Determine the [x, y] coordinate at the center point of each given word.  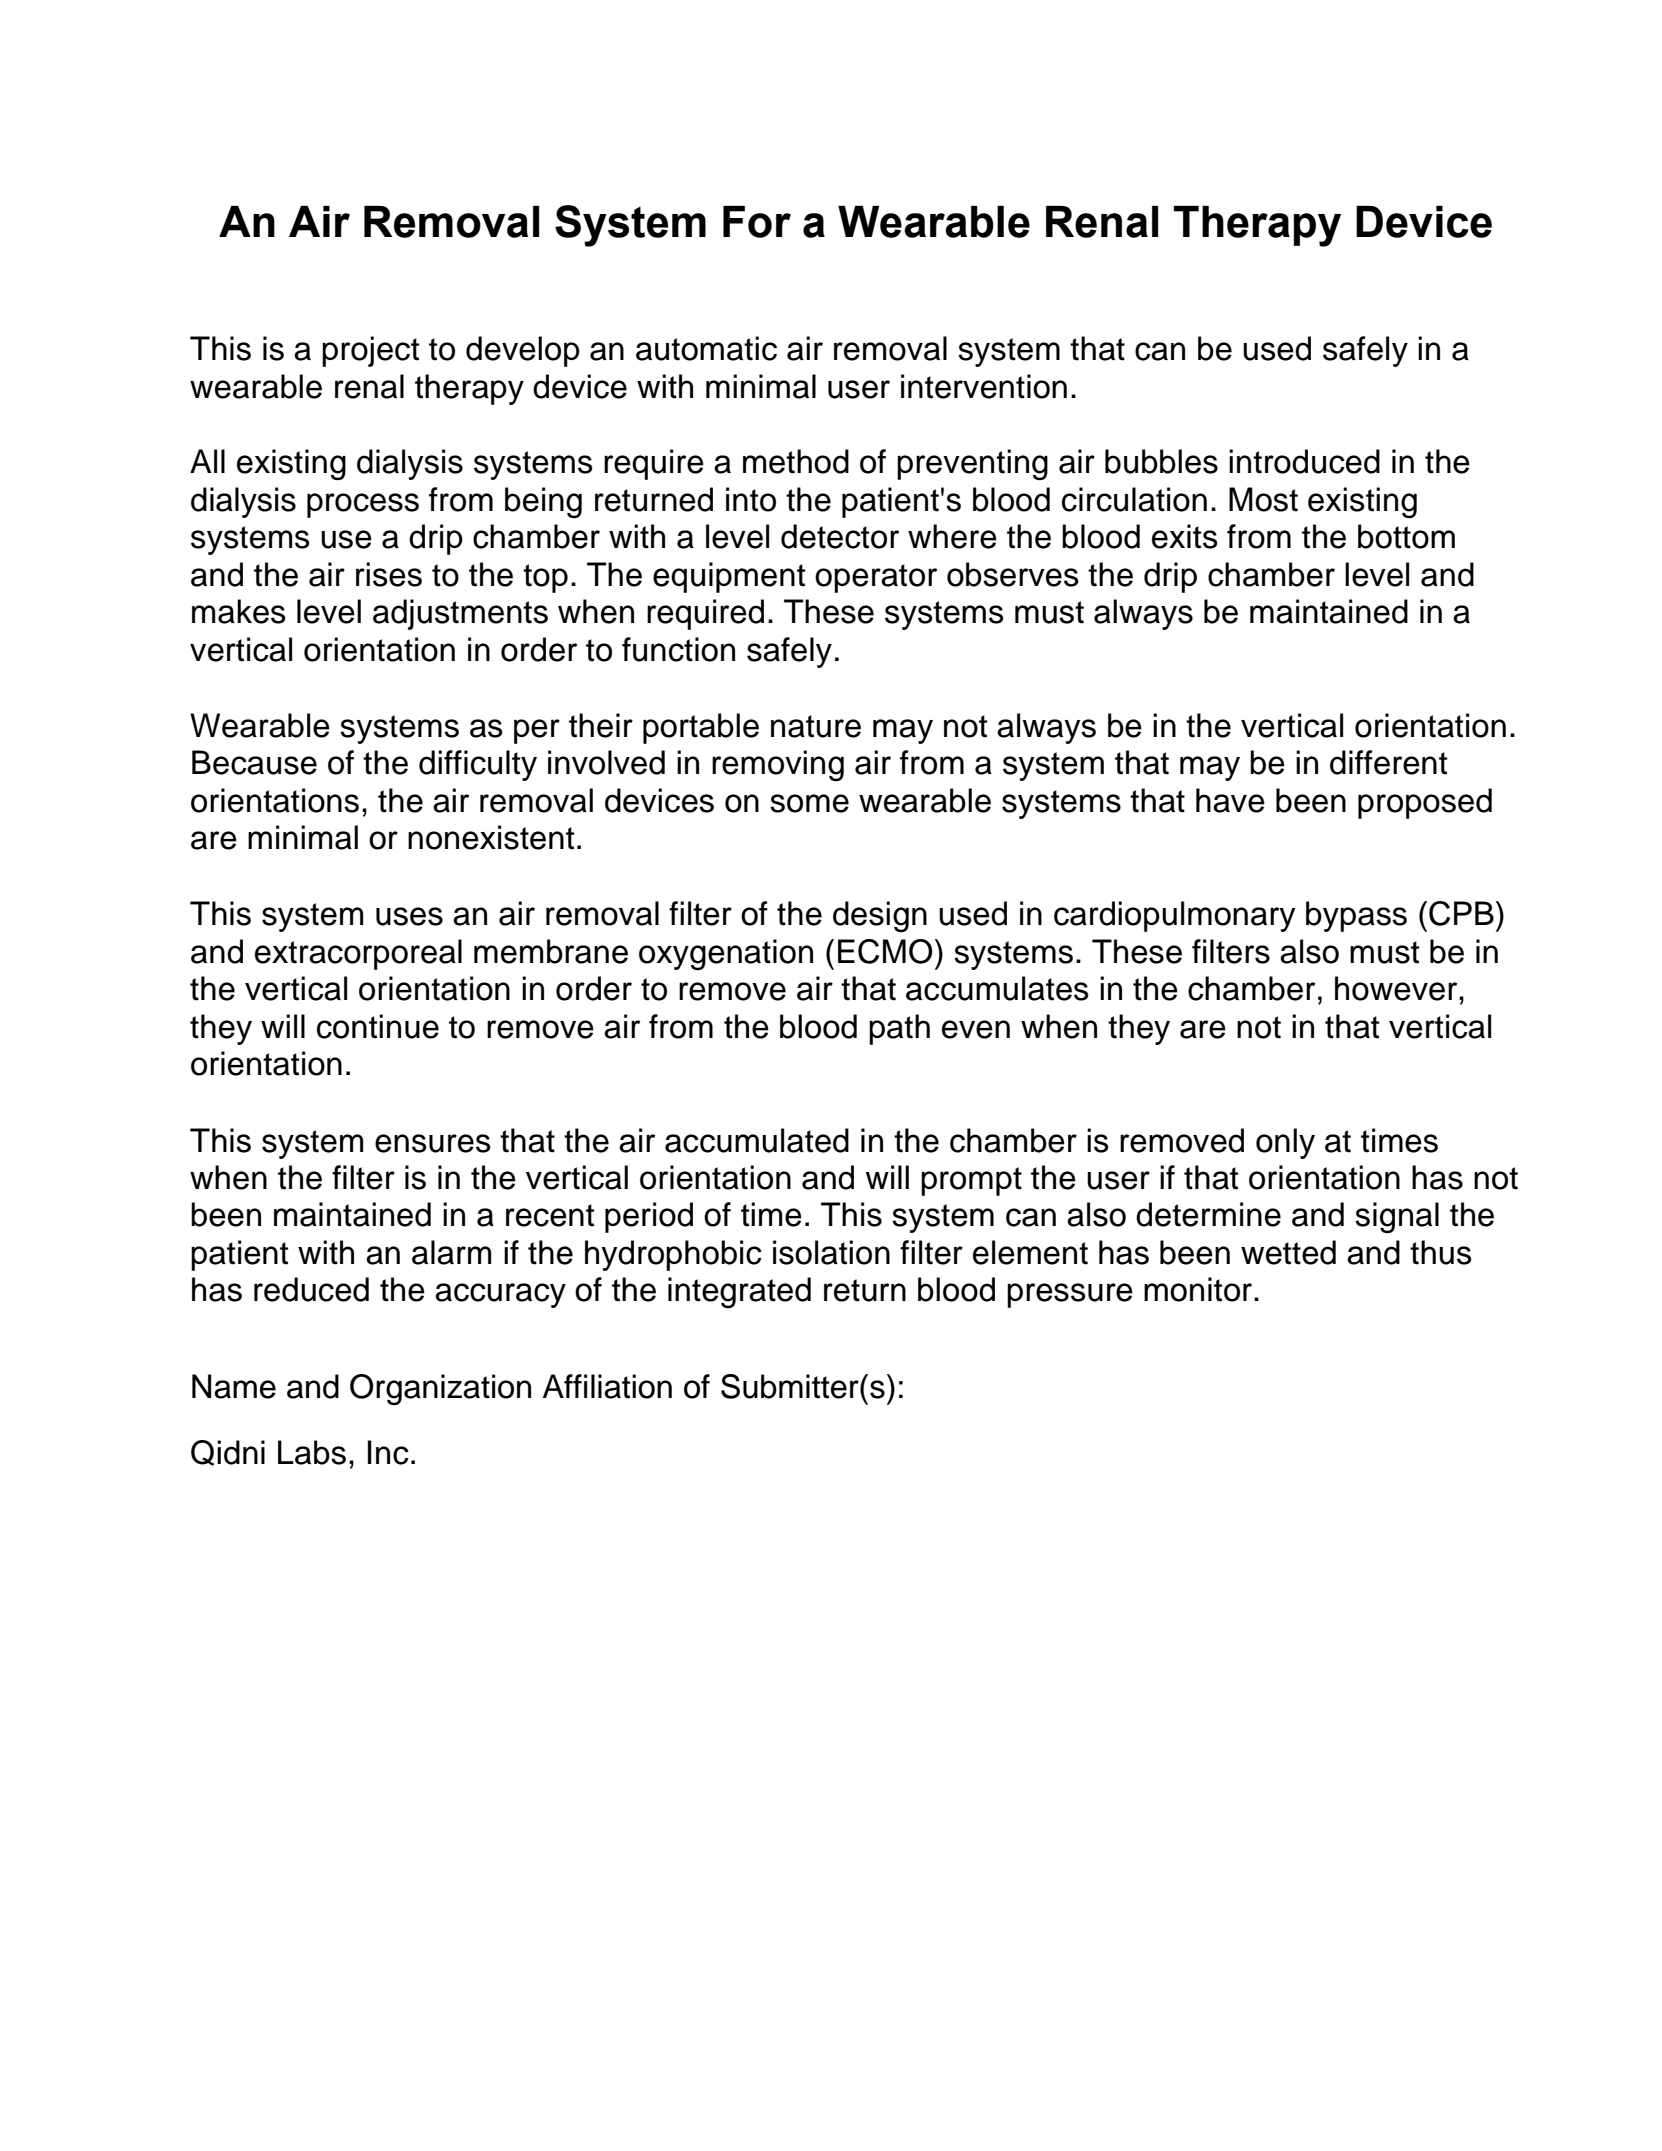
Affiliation [607, 1386]
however [1397, 988]
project [370, 351]
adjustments [460, 614]
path [899, 1029]
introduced [1304, 461]
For [757, 222]
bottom [1406, 536]
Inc [388, 1452]
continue [378, 1026]
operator [876, 578]
